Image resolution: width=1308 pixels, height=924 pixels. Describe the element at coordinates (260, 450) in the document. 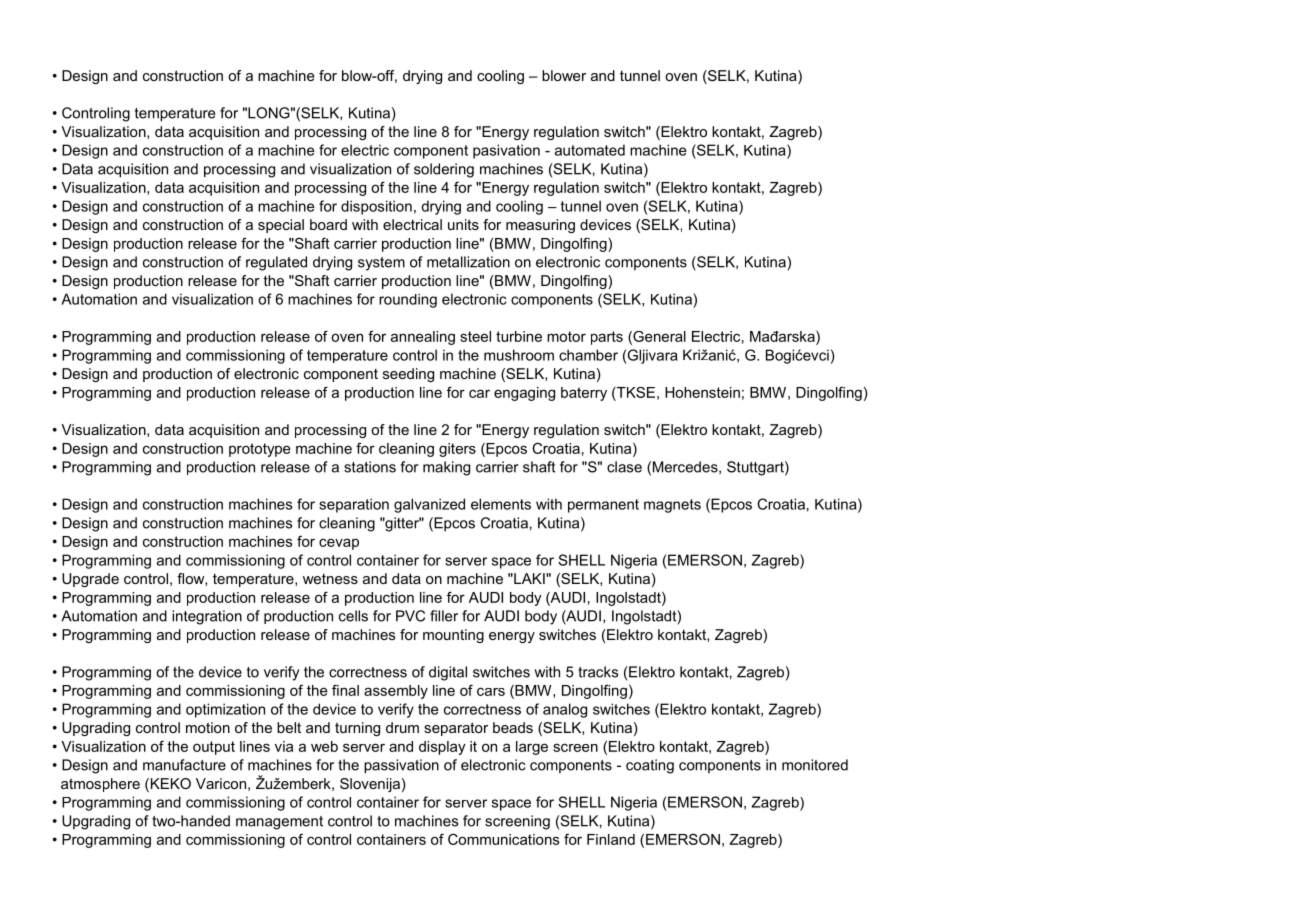

I see `prototype` at that location.
